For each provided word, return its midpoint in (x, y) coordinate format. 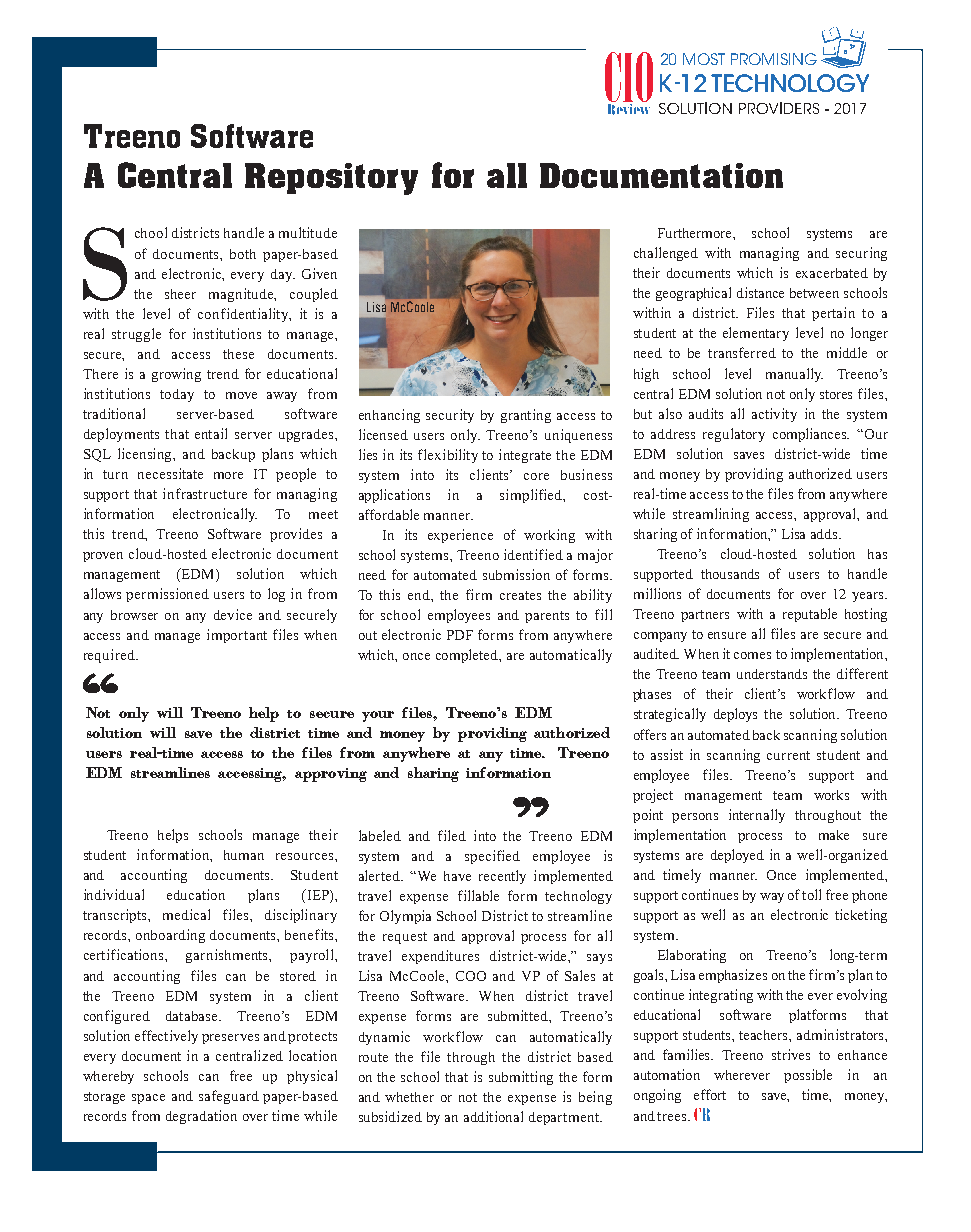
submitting (521, 1078)
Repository (331, 179)
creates (520, 595)
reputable (810, 615)
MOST (704, 59)
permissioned (167, 595)
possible (808, 1076)
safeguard (229, 1097)
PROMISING (774, 59)
